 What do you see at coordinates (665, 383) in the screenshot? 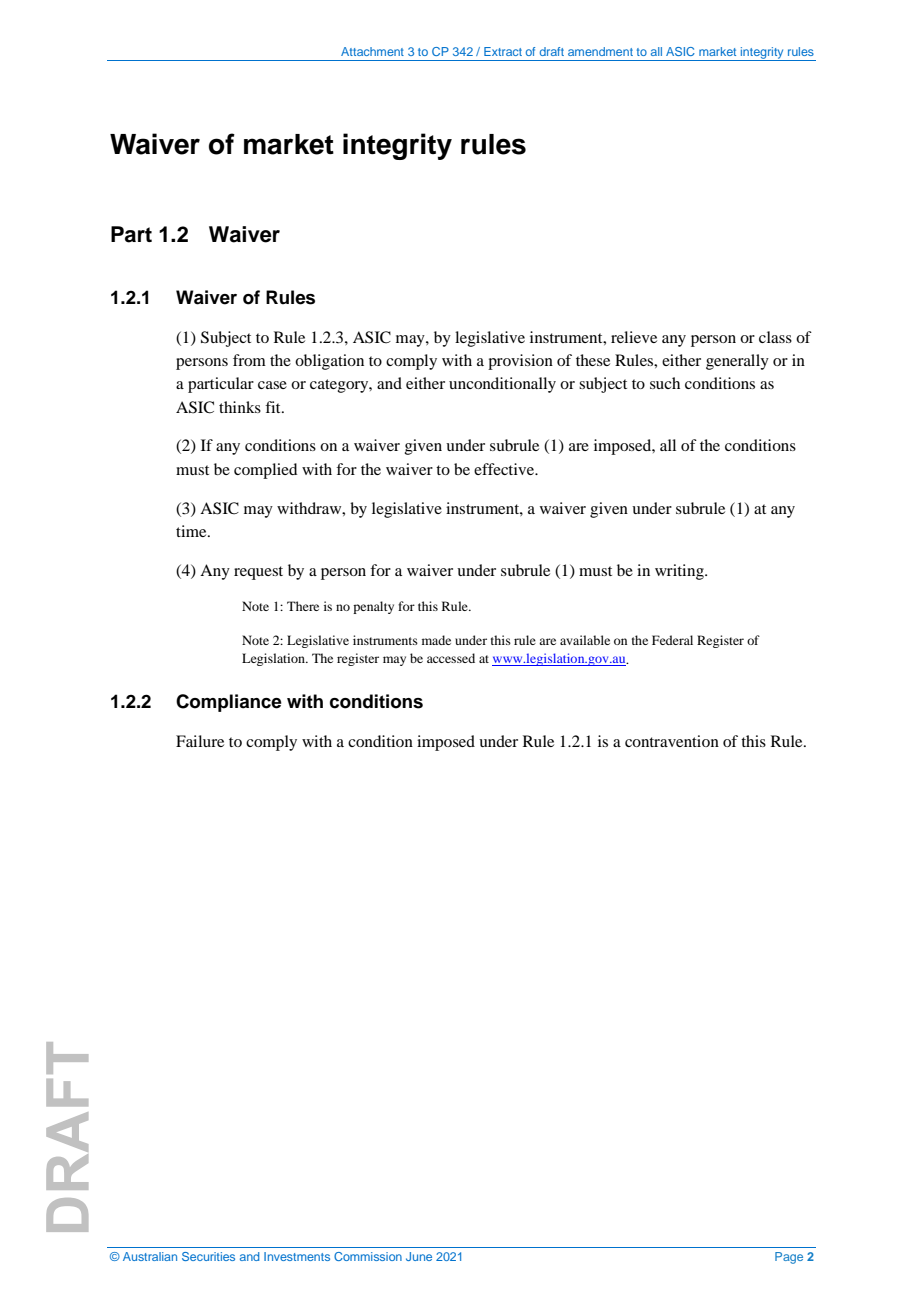
I see `such` at bounding box center [665, 383].
